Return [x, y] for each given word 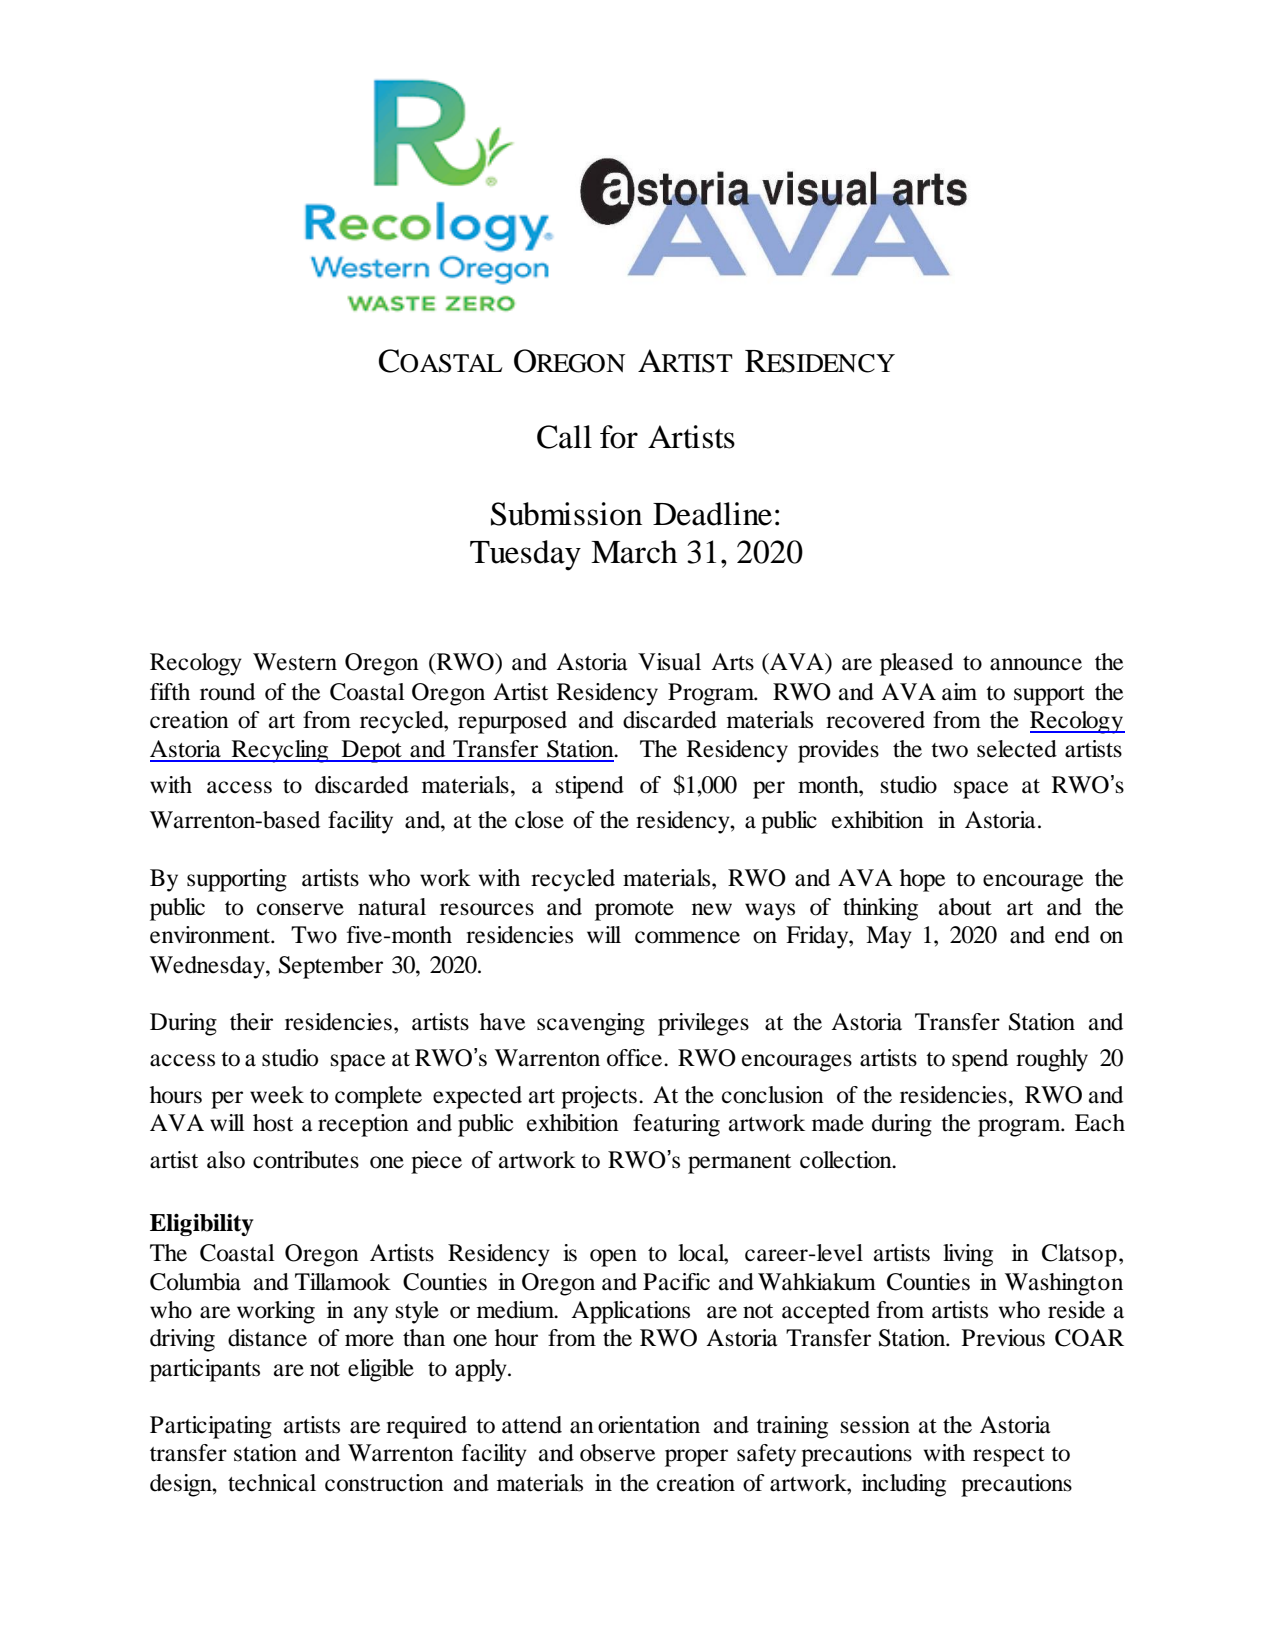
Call [564, 437]
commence [687, 937]
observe [617, 1453]
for [619, 437]
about [965, 907]
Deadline [712, 514]
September [331, 967]
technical [272, 1483]
